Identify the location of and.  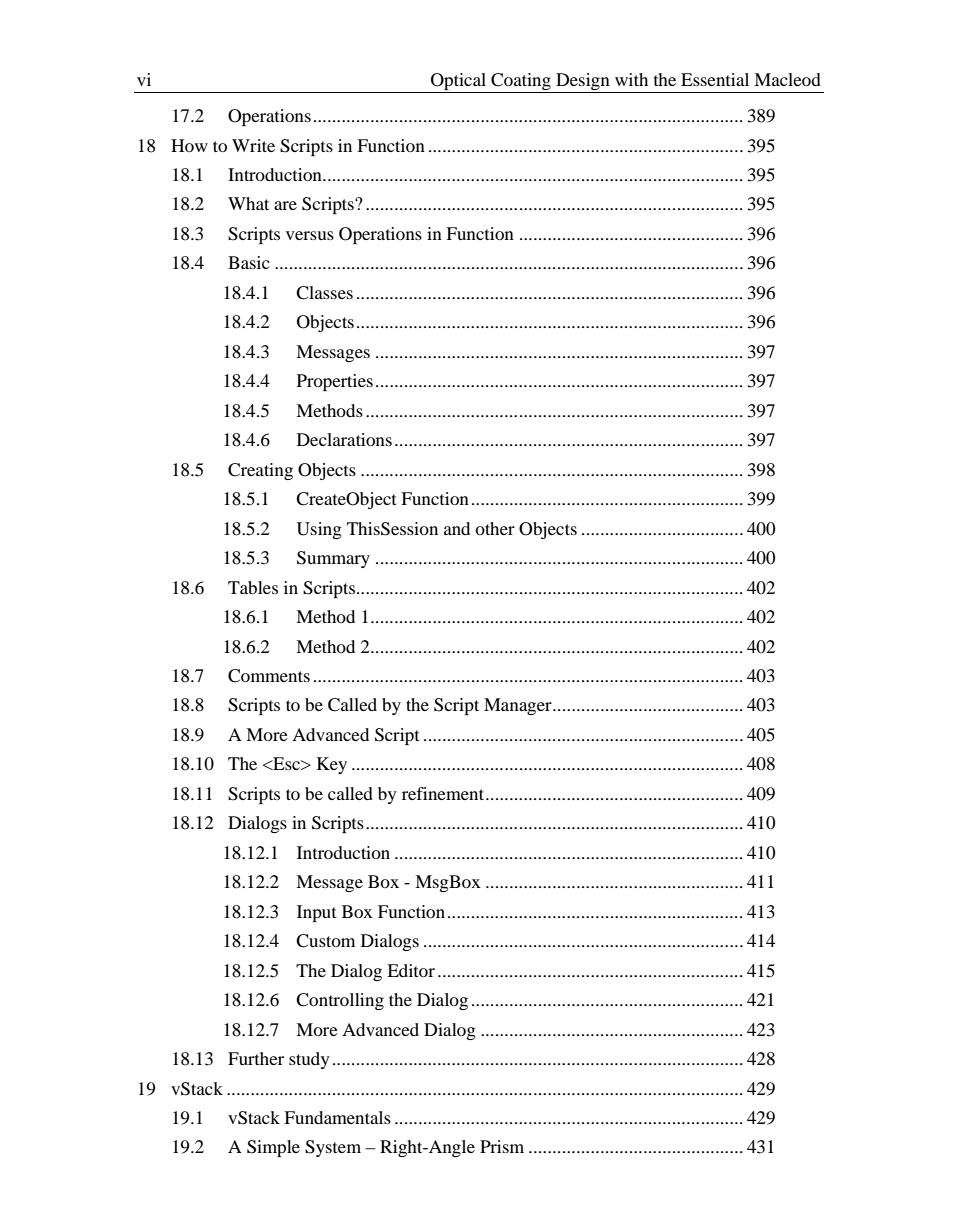
(457, 528).
